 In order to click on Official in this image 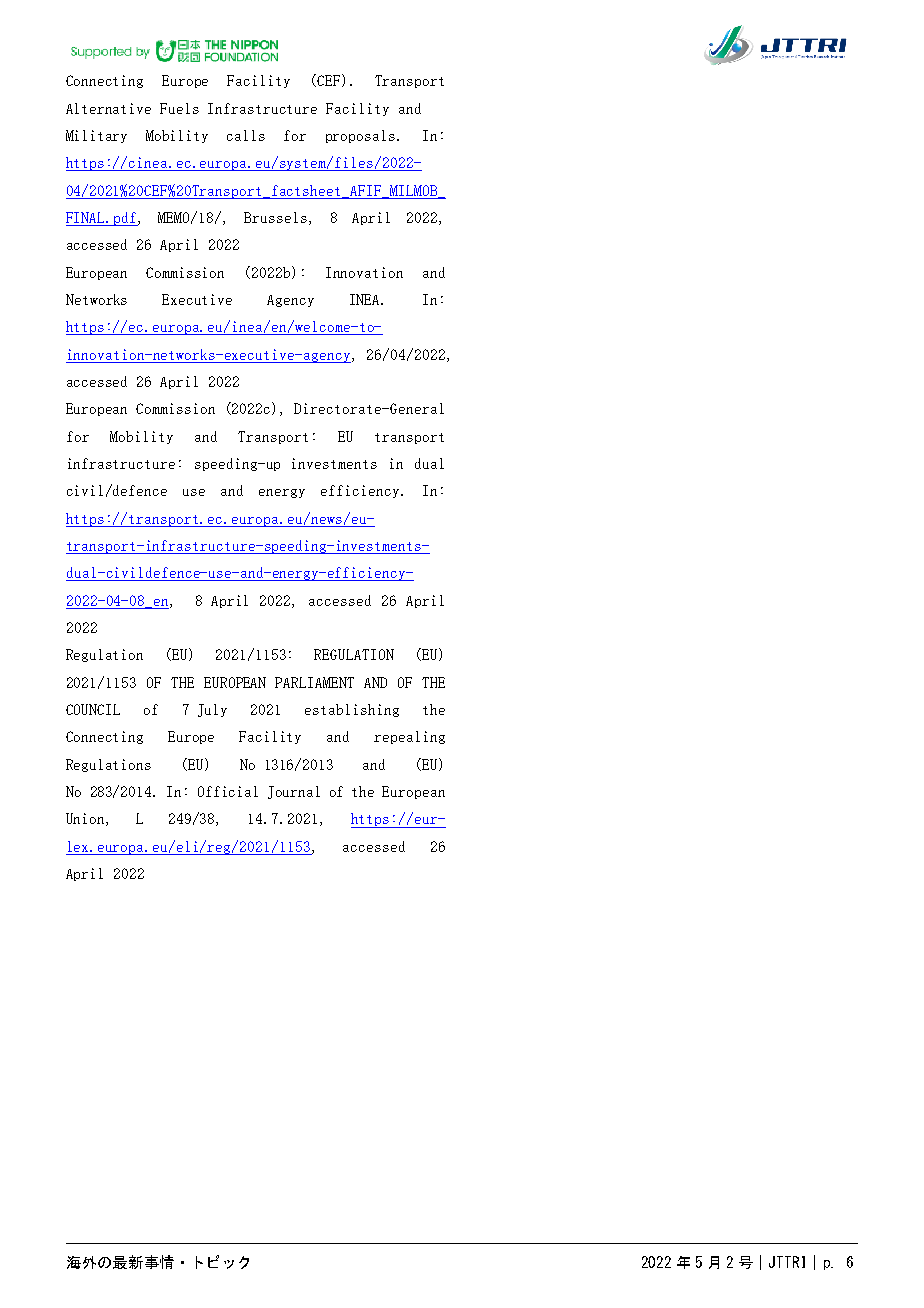, I will do `click(228, 791)`.
